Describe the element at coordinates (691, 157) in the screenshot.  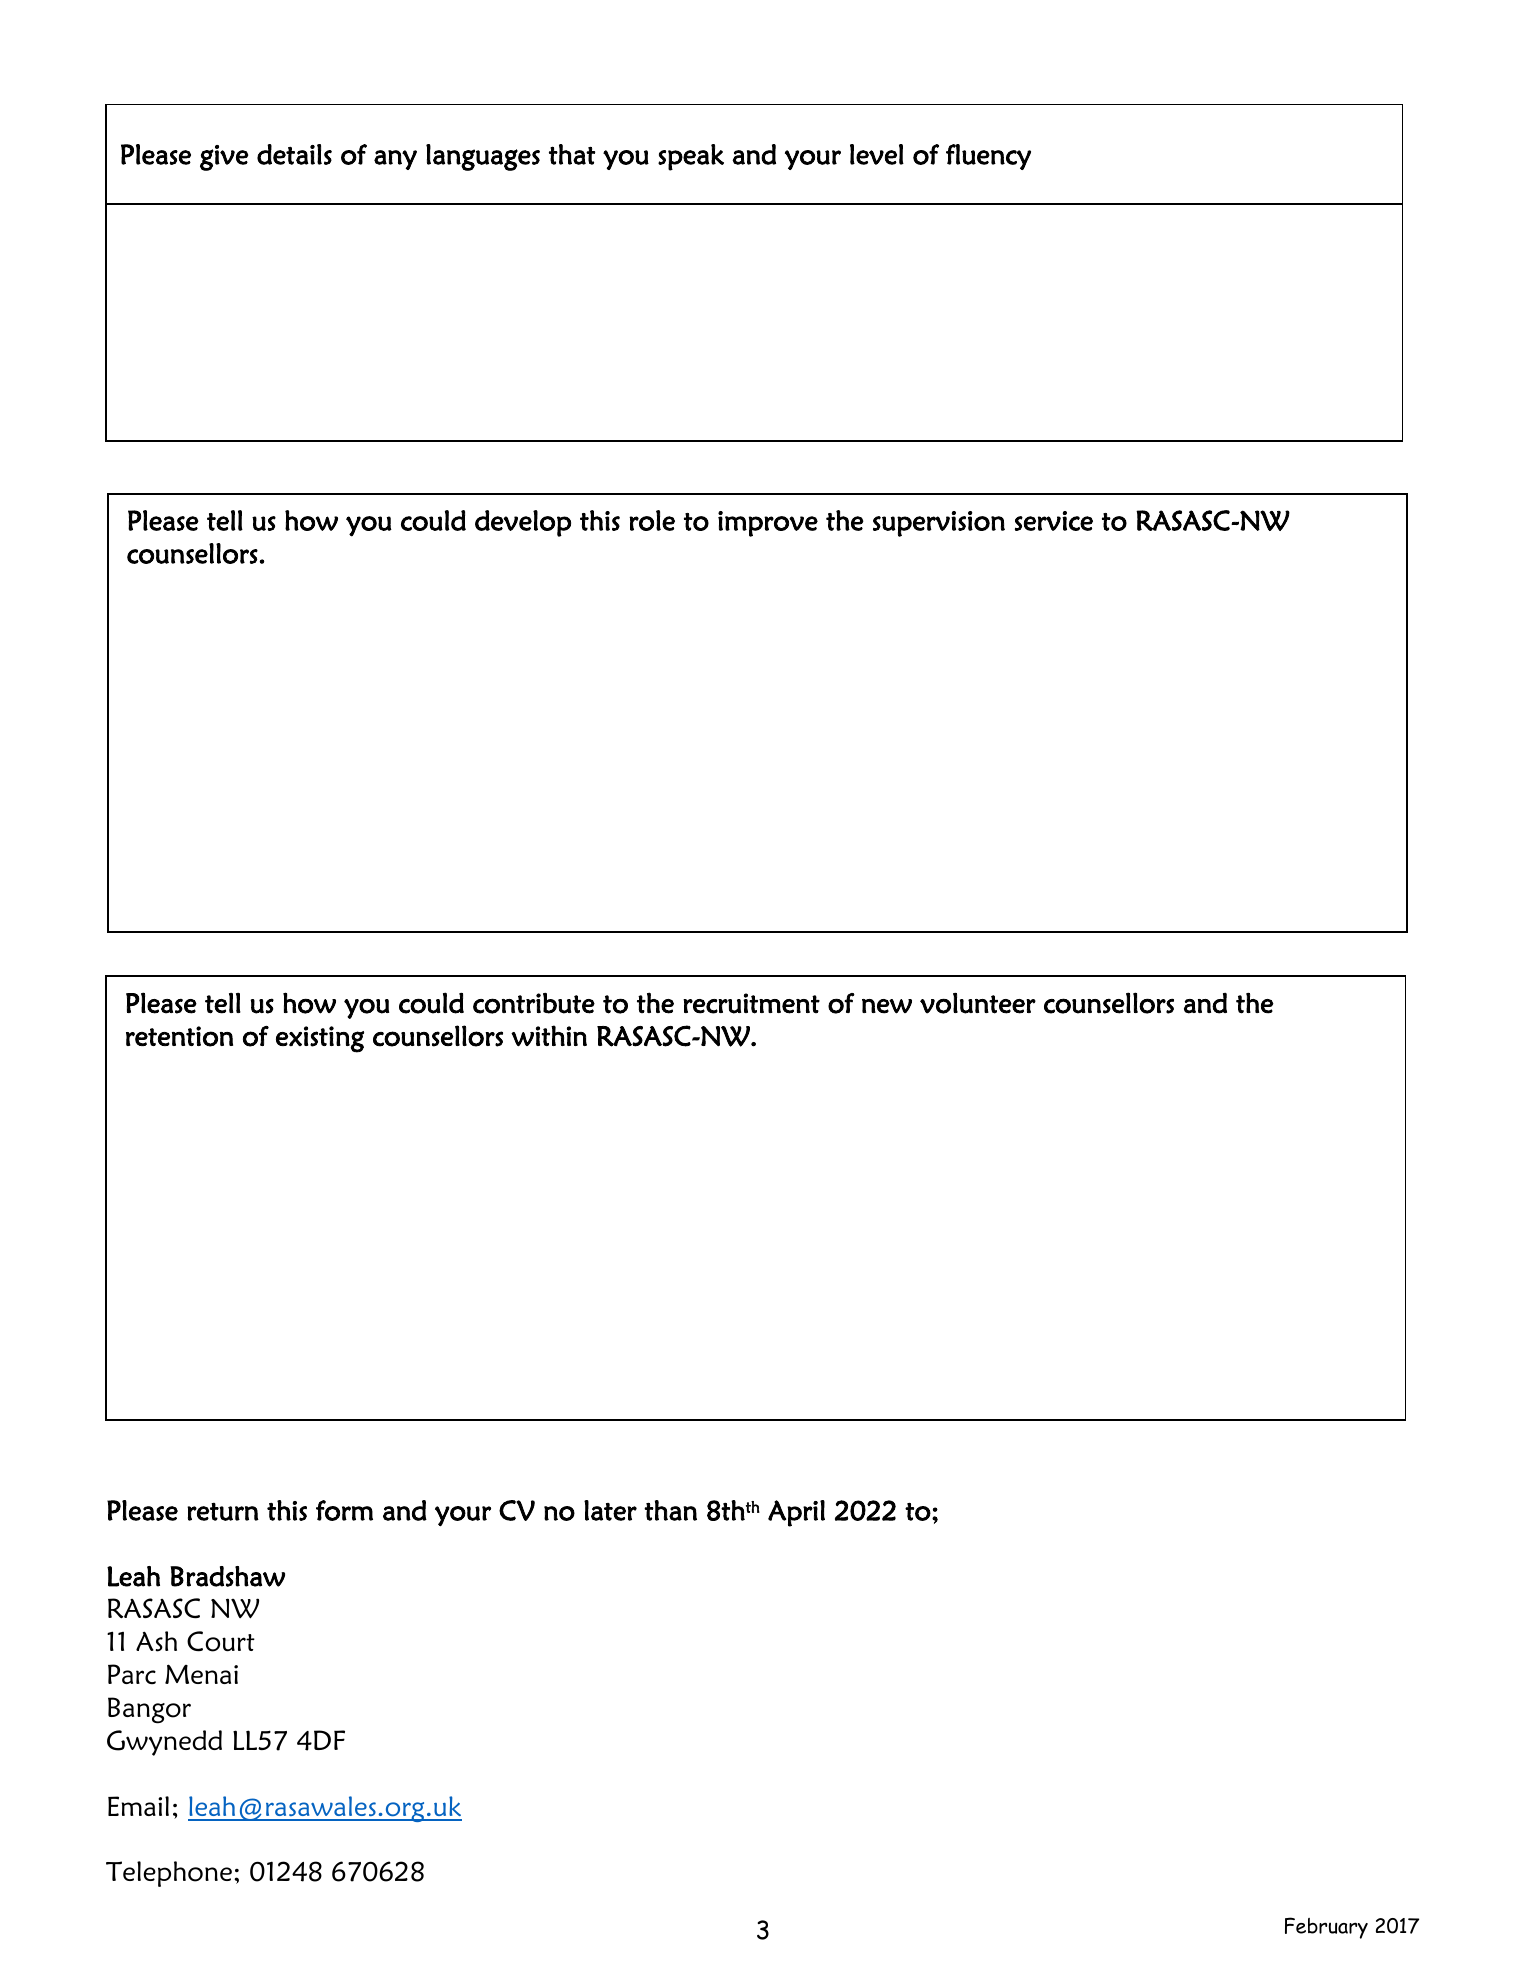
I see `speak` at that location.
